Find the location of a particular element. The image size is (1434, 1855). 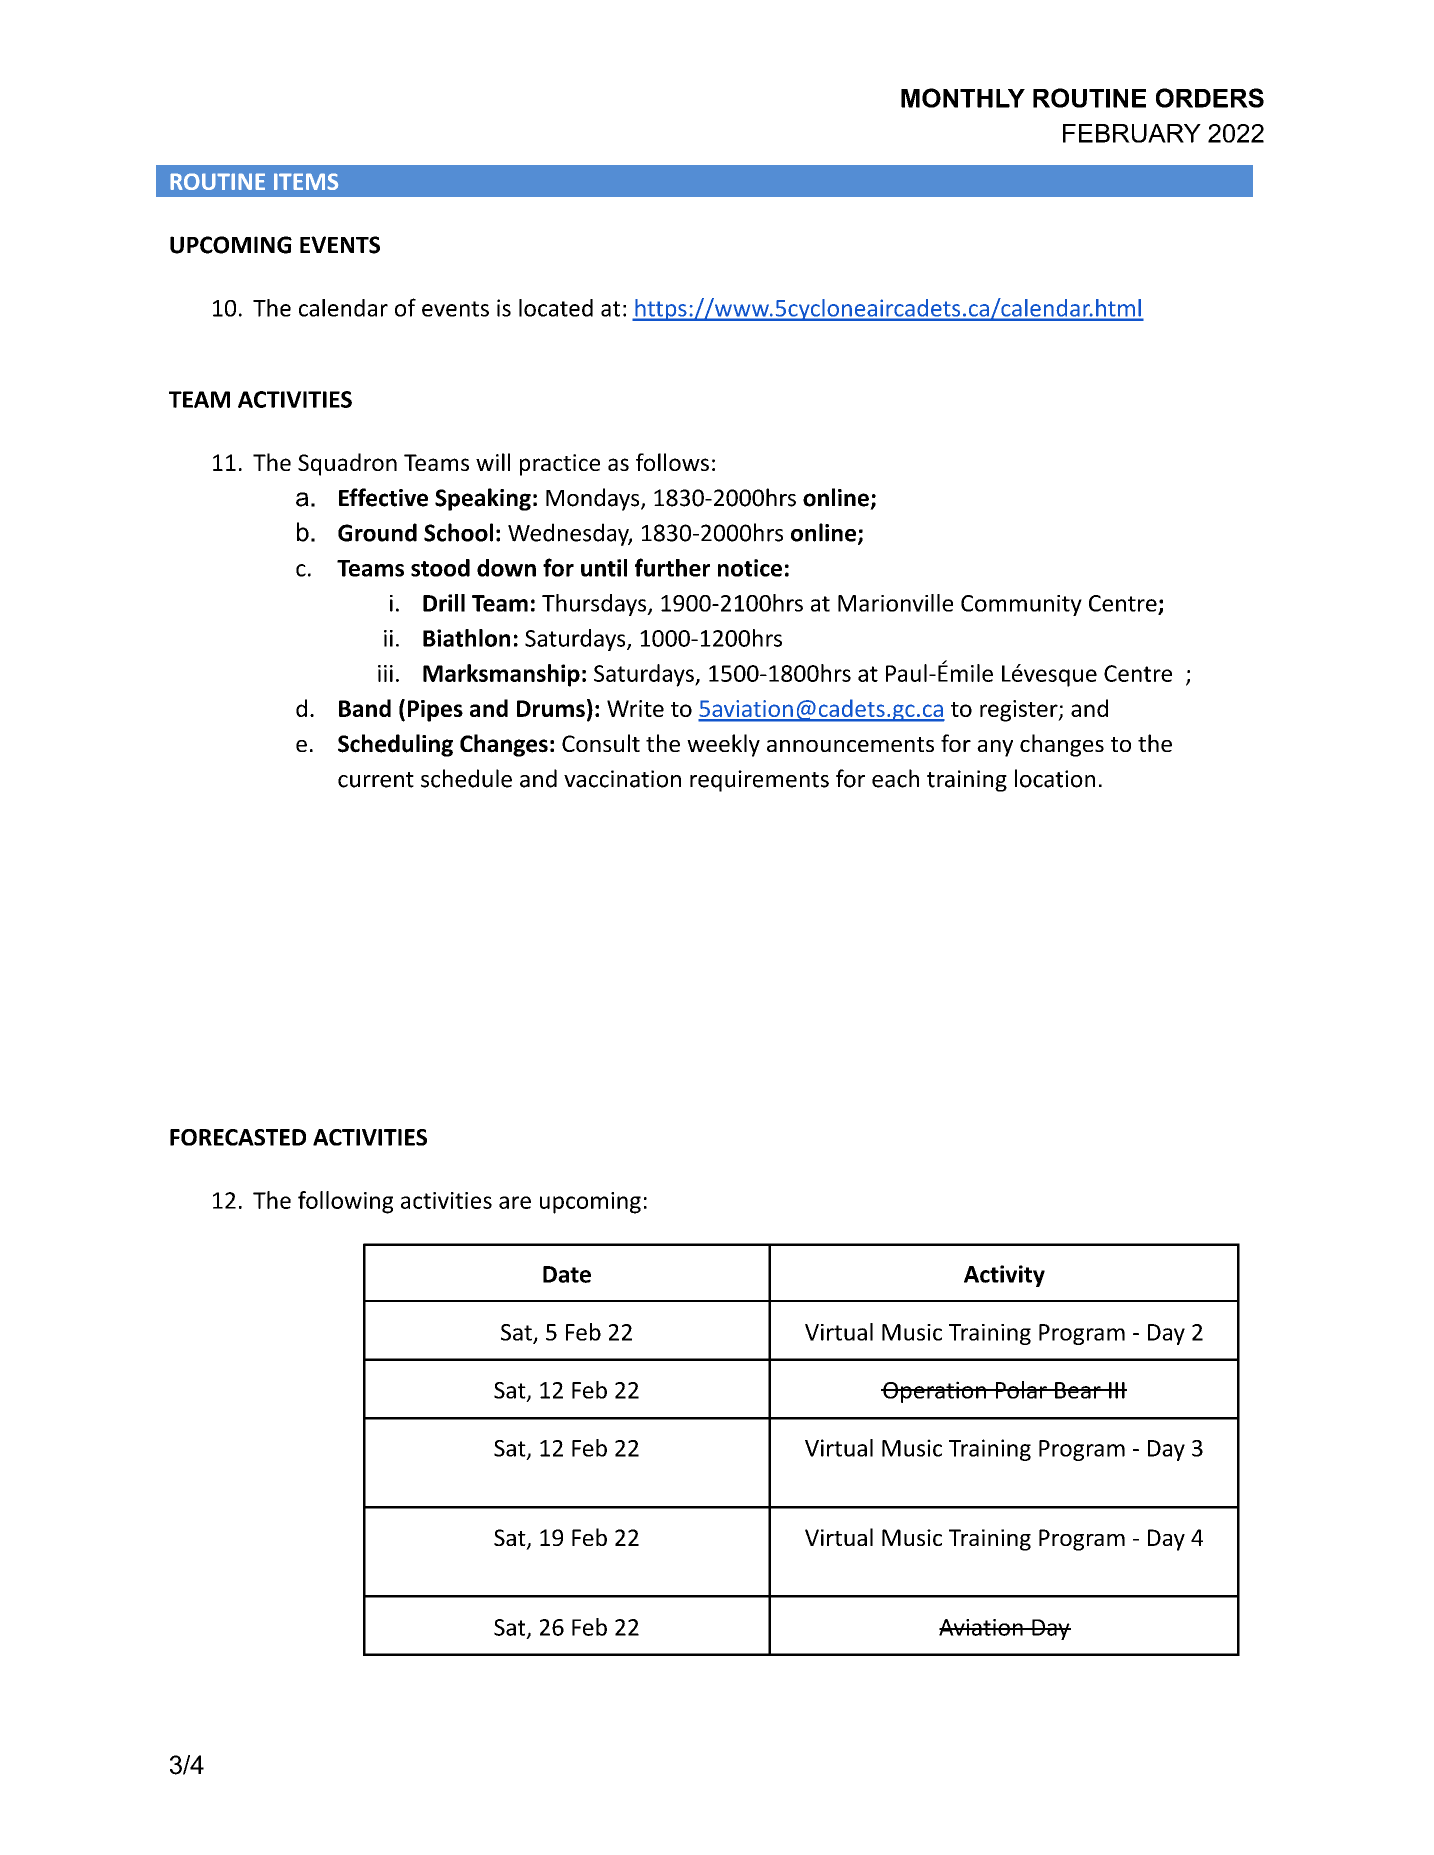

notice is located at coordinates (750, 568).
